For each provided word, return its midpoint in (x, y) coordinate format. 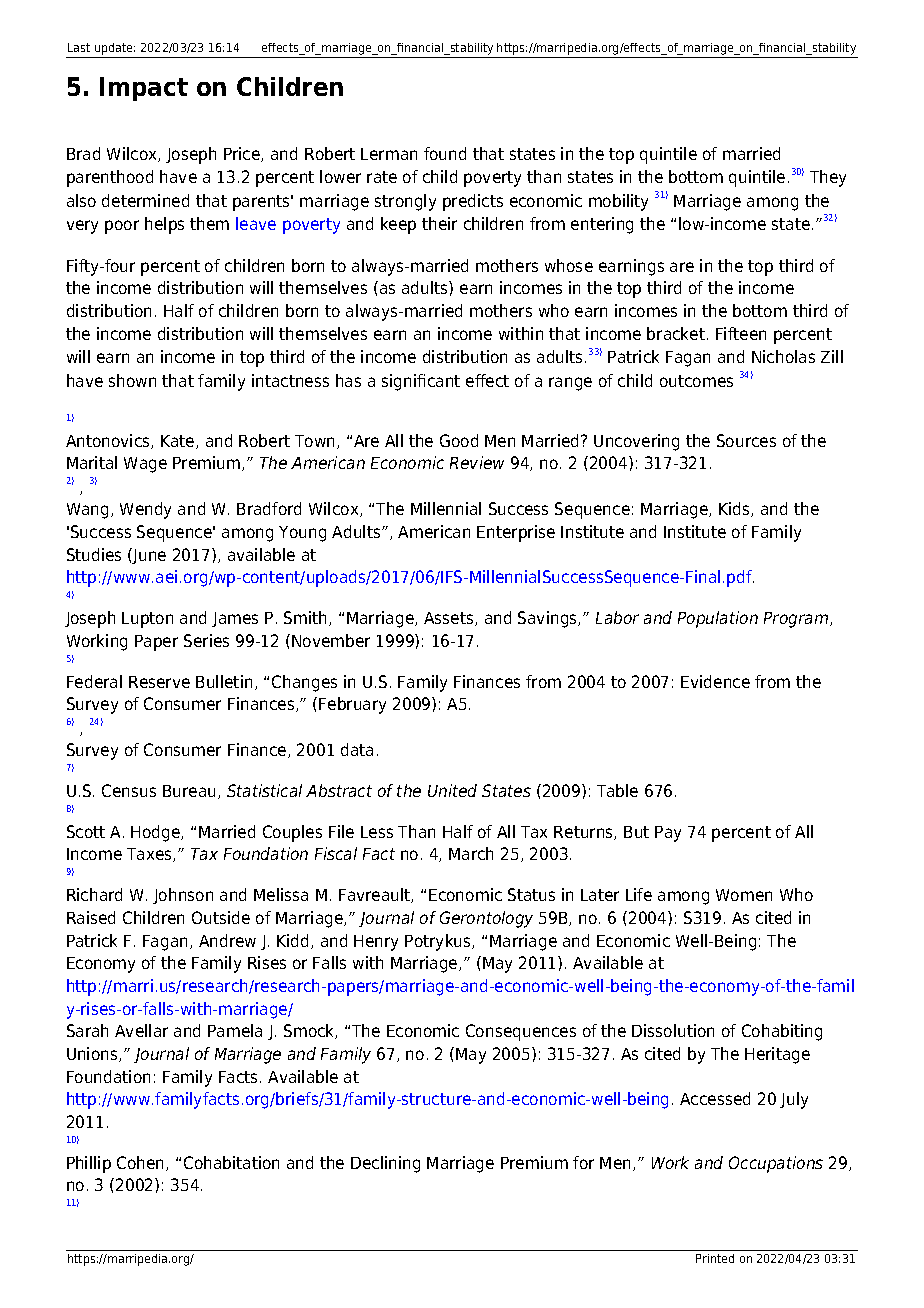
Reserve (159, 682)
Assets (450, 619)
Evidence (715, 681)
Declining (385, 1164)
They (828, 178)
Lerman (389, 154)
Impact (144, 89)
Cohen (142, 1163)
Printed (715, 1258)
